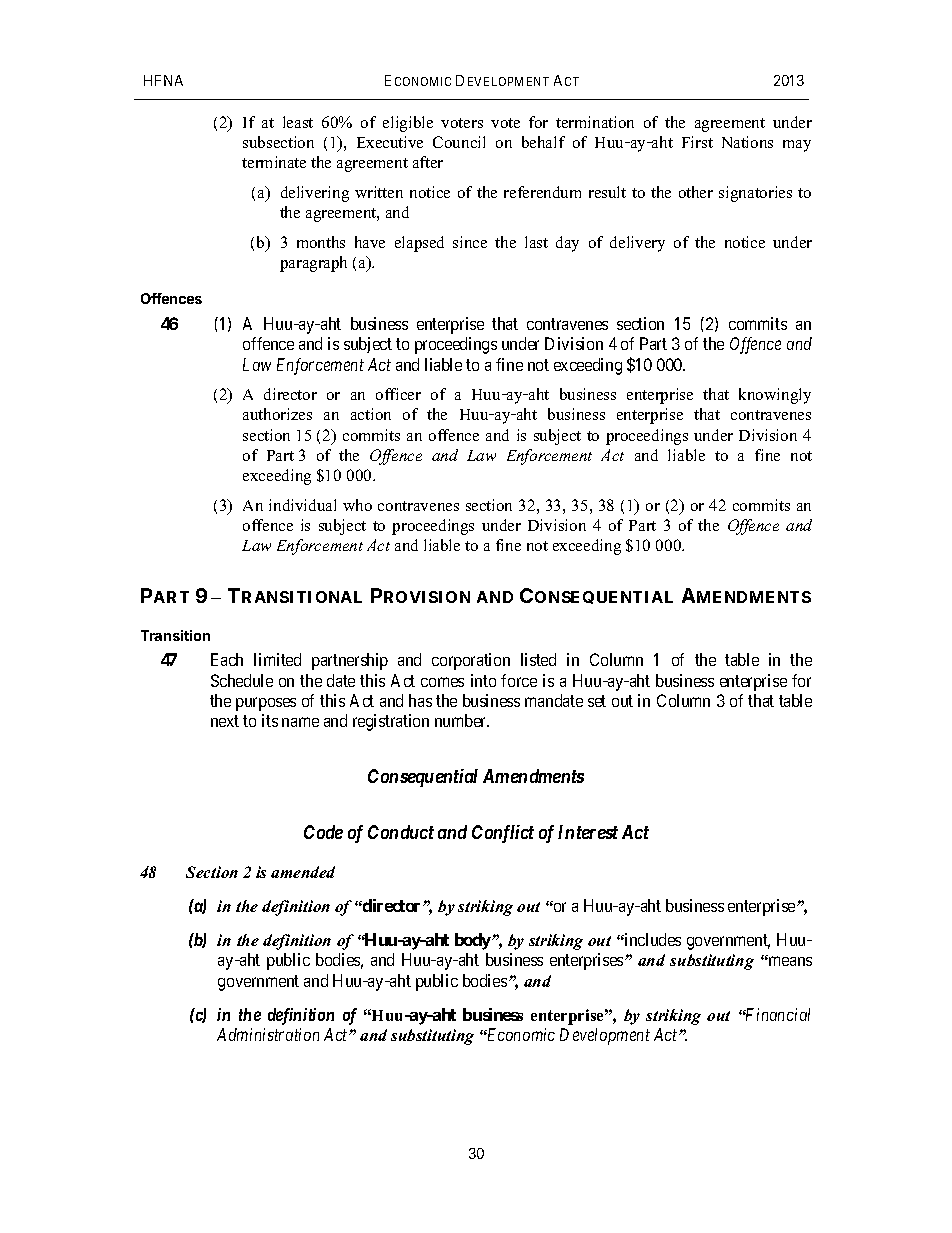 The image size is (952, 1233). Describe the element at coordinates (775, 396) in the screenshot. I see `knowingly` at that location.
